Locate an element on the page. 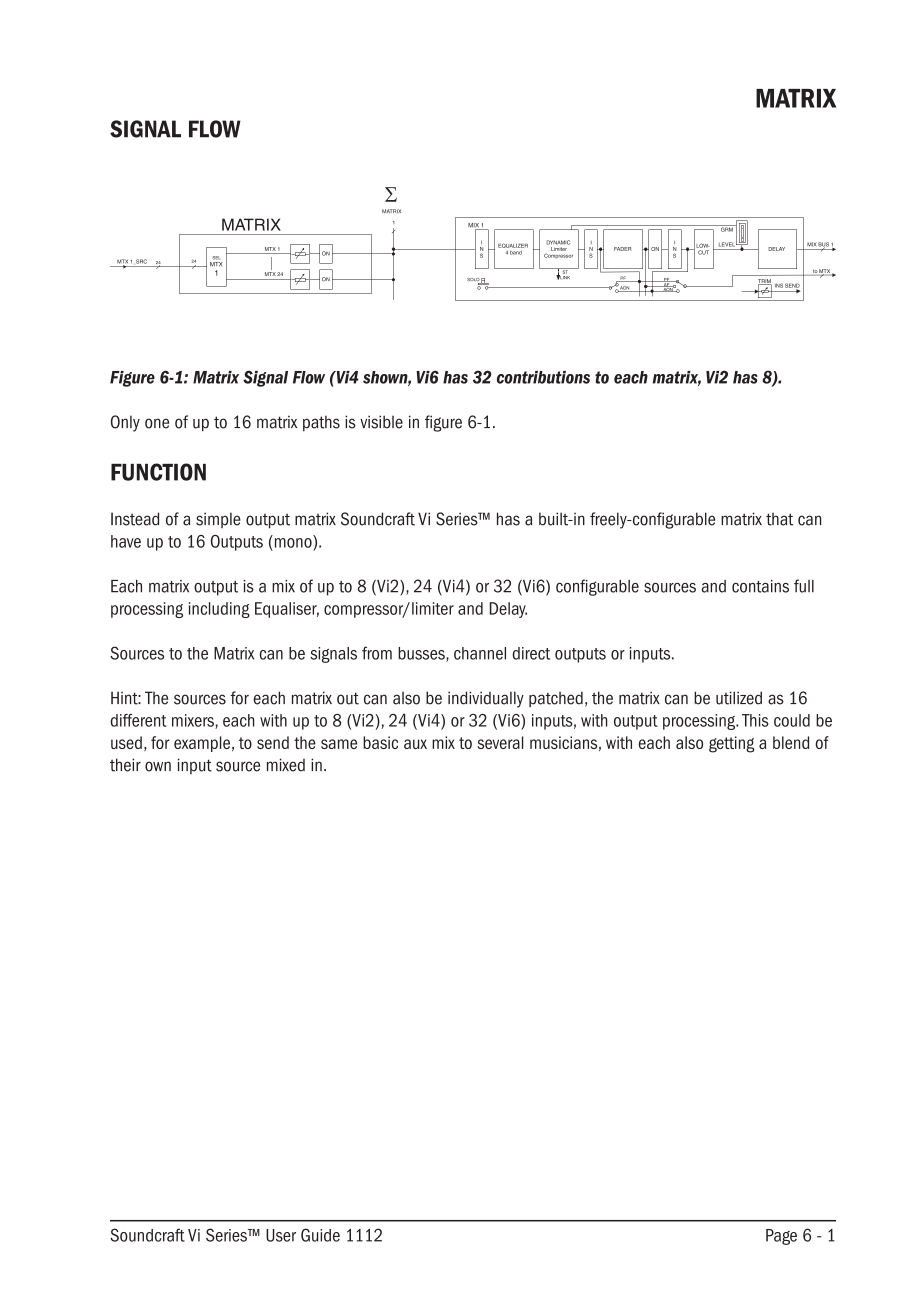  their is located at coordinates (125, 765).
